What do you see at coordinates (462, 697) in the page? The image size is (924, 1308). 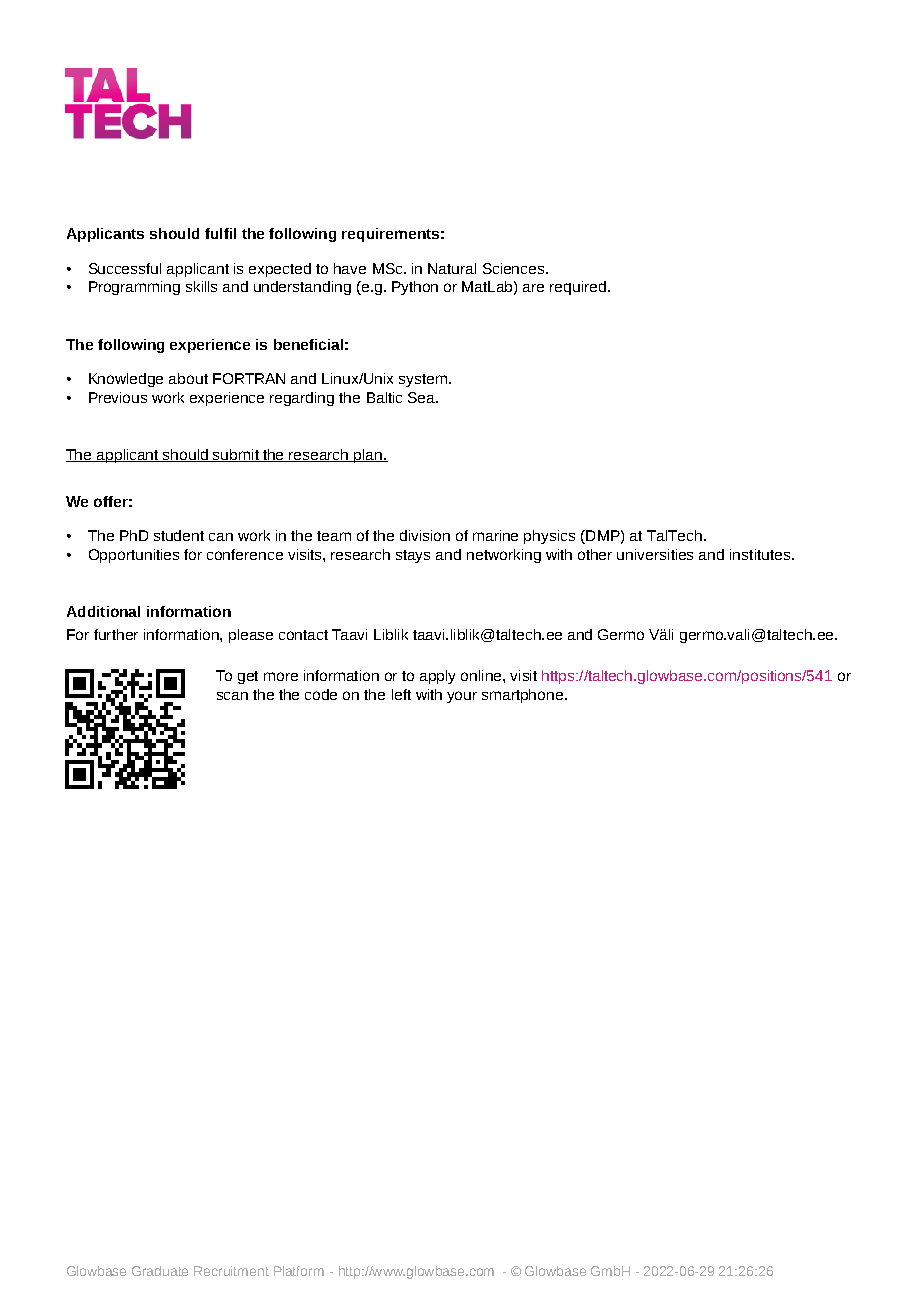 I see `your` at bounding box center [462, 697].
